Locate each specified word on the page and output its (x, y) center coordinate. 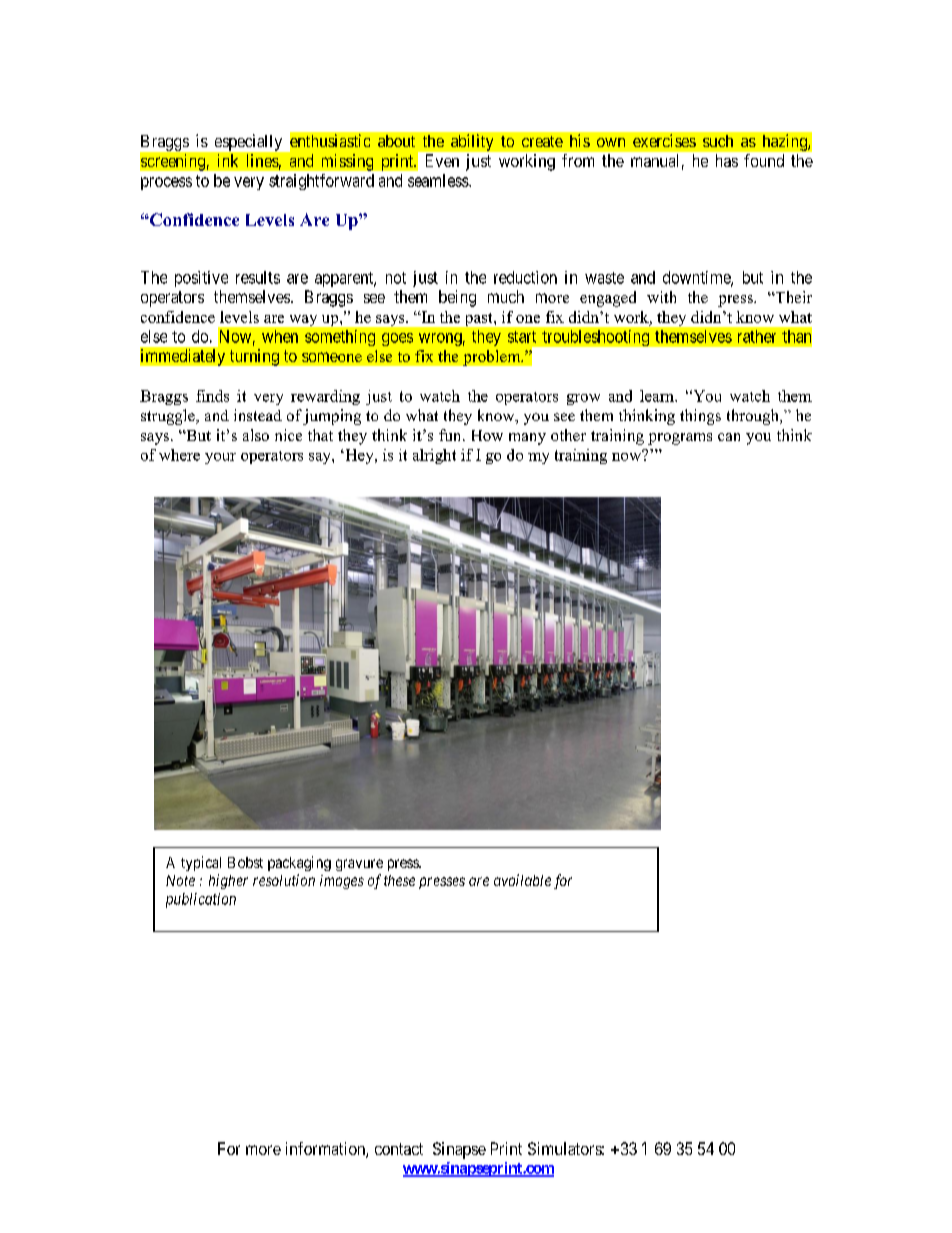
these (399, 880)
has (727, 160)
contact (399, 1149)
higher (228, 881)
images (342, 882)
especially (248, 142)
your (220, 458)
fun (451, 435)
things (700, 417)
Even (442, 160)
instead (258, 415)
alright (434, 456)
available (522, 880)
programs (680, 439)
